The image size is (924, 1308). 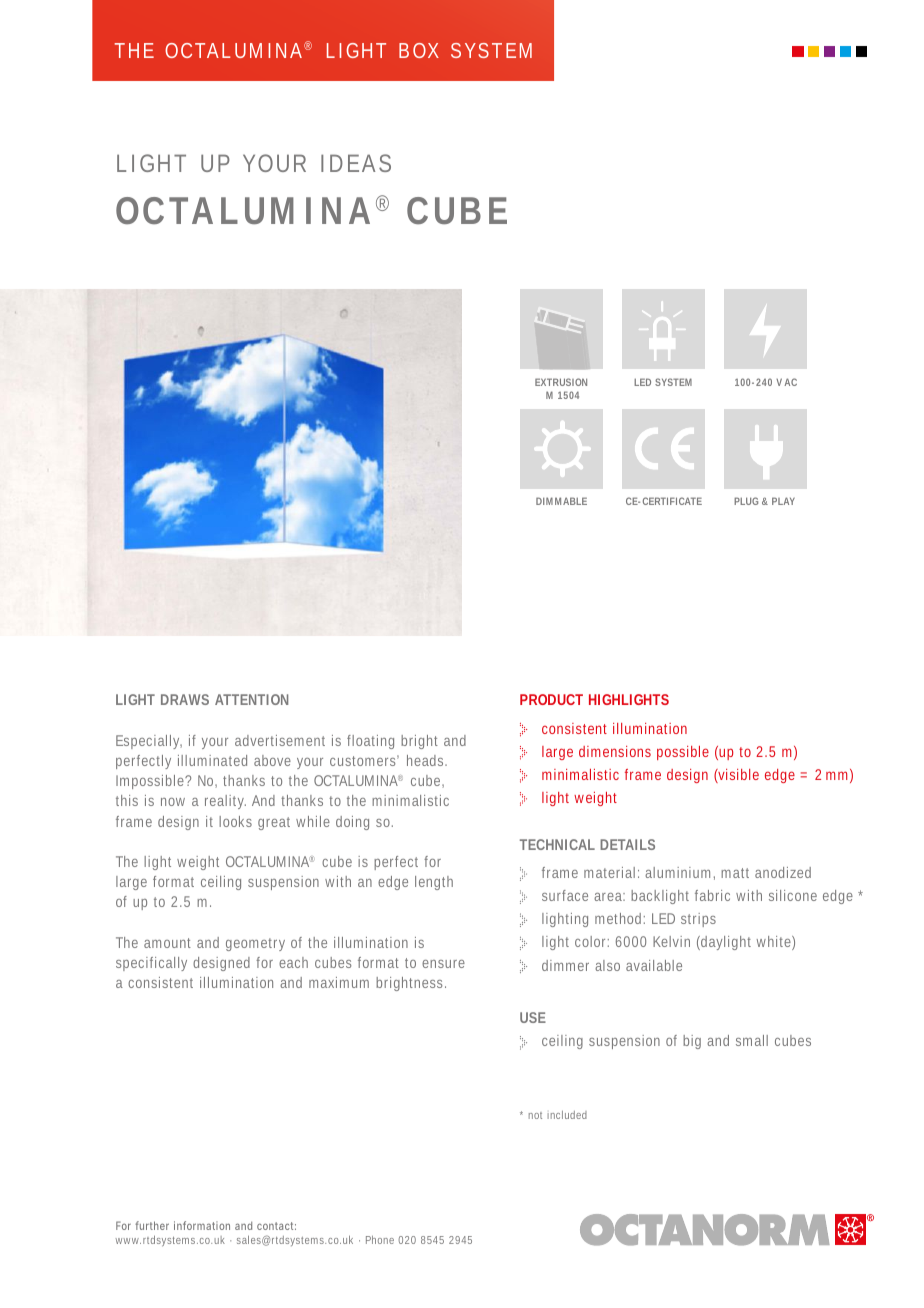 I want to click on IDEAS, so click(x=356, y=163).
